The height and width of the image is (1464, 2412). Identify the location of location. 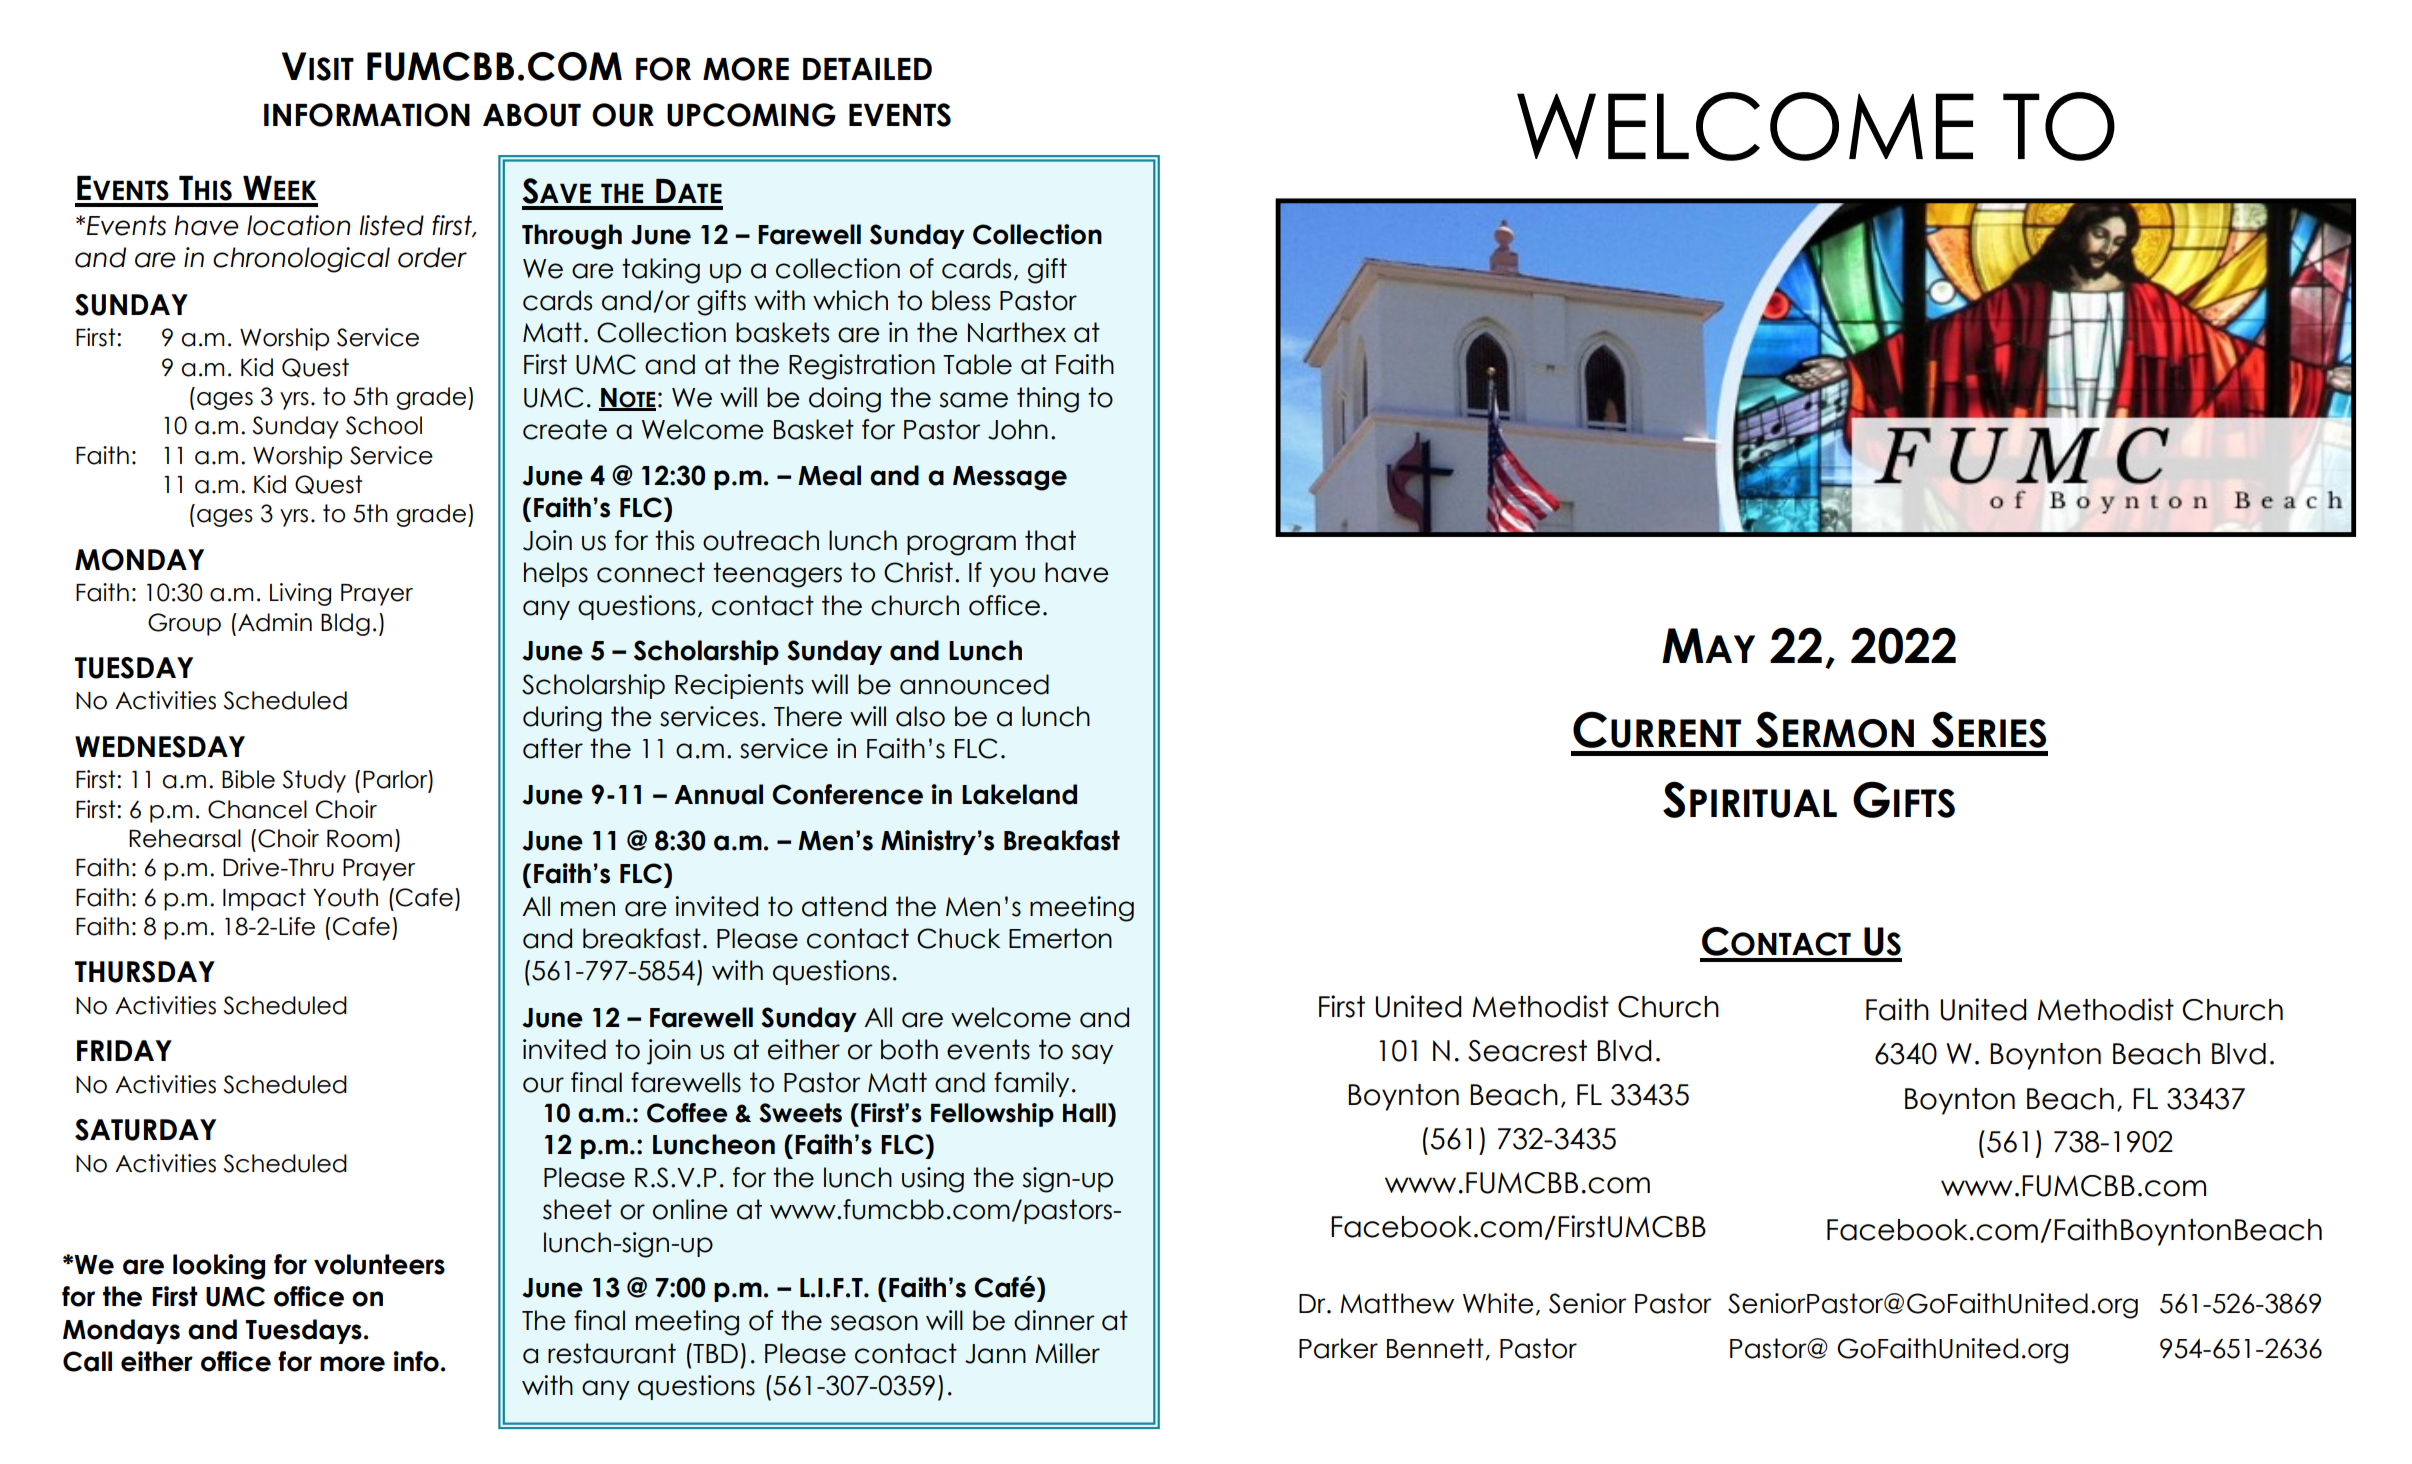
(298, 225).
